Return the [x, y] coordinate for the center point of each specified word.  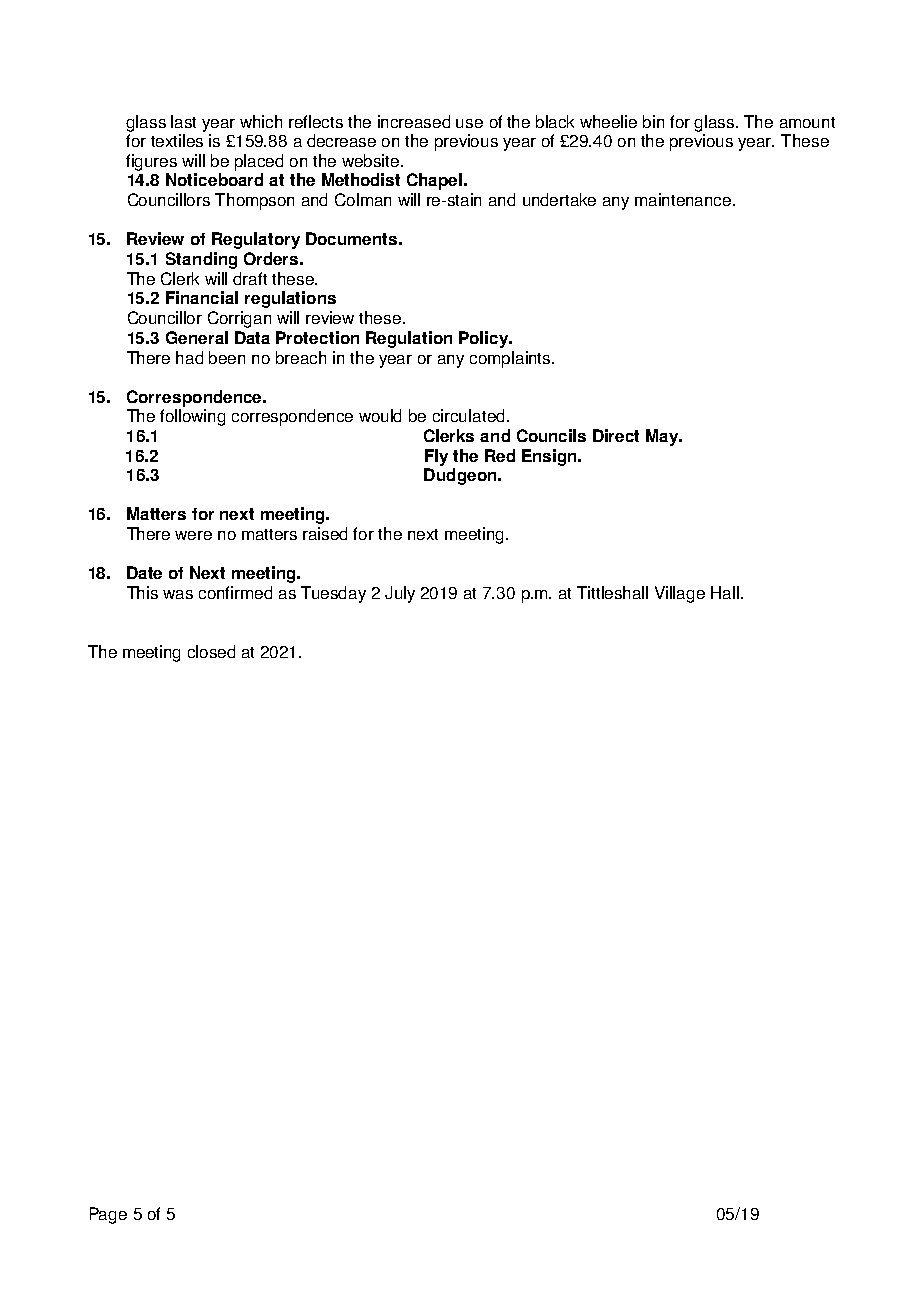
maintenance [684, 199]
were [193, 535]
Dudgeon [461, 476]
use [469, 123]
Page [108, 1215]
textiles [177, 140]
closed [211, 651]
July [400, 594]
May [663, 437]
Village [680, 594]
